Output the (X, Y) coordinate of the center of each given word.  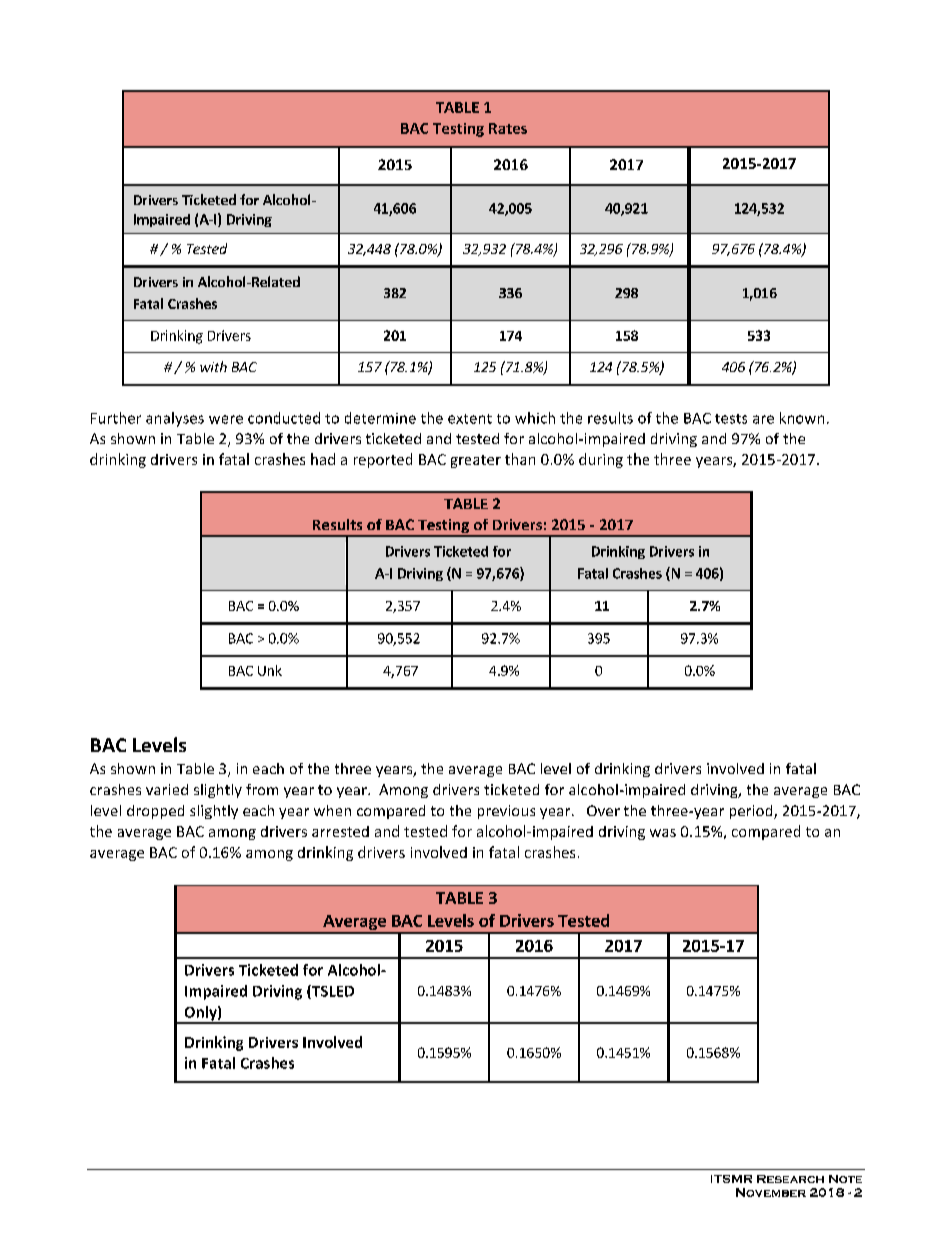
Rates (508, 128)
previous (506, 812)
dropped (155, 812)
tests (731, 419)
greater (476, 461)
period (752, 812)
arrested (340, 831)
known (802, 418)
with (213, 366)
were (226, 419)
